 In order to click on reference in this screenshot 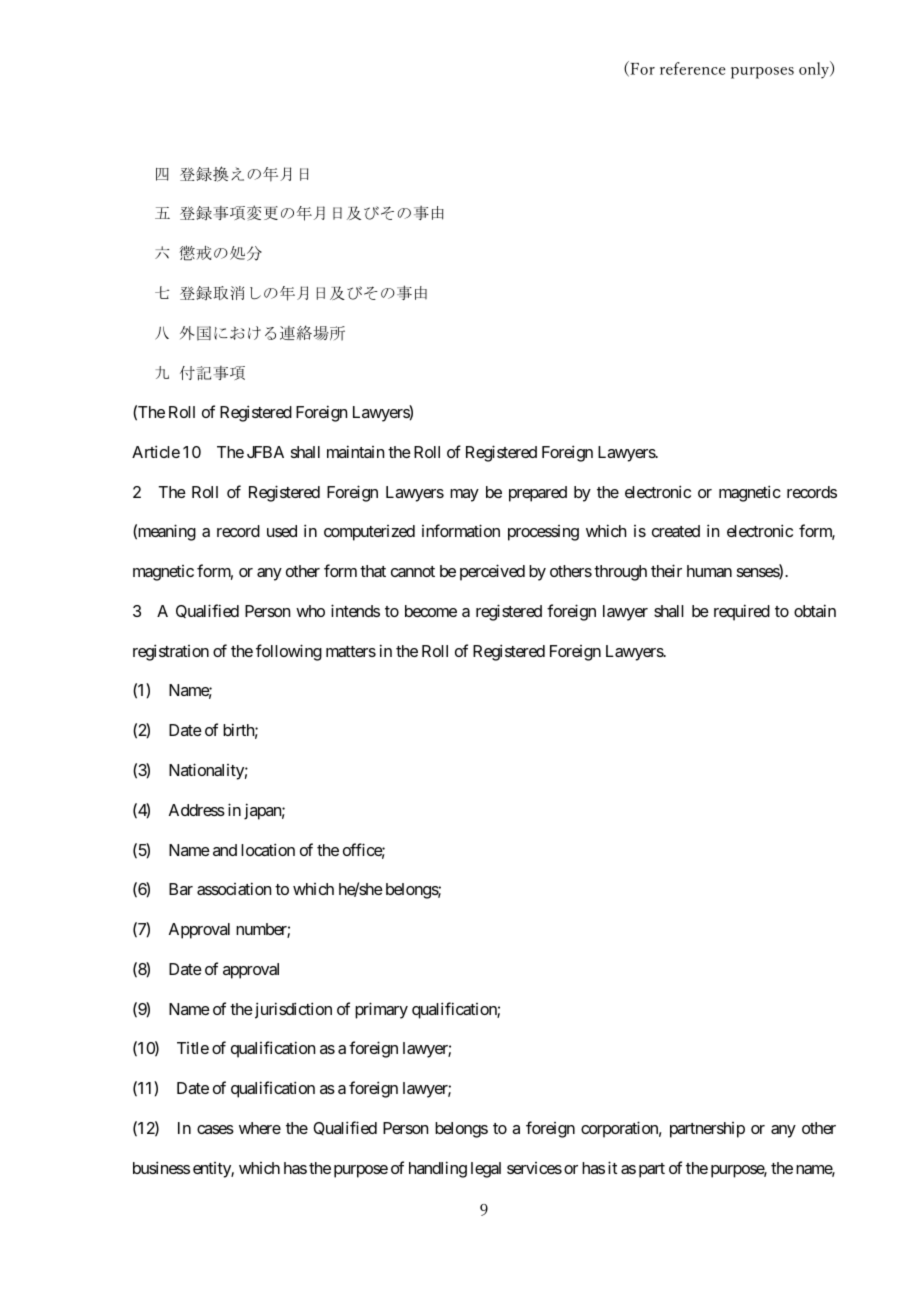, I will do `click(693, 68)`.
